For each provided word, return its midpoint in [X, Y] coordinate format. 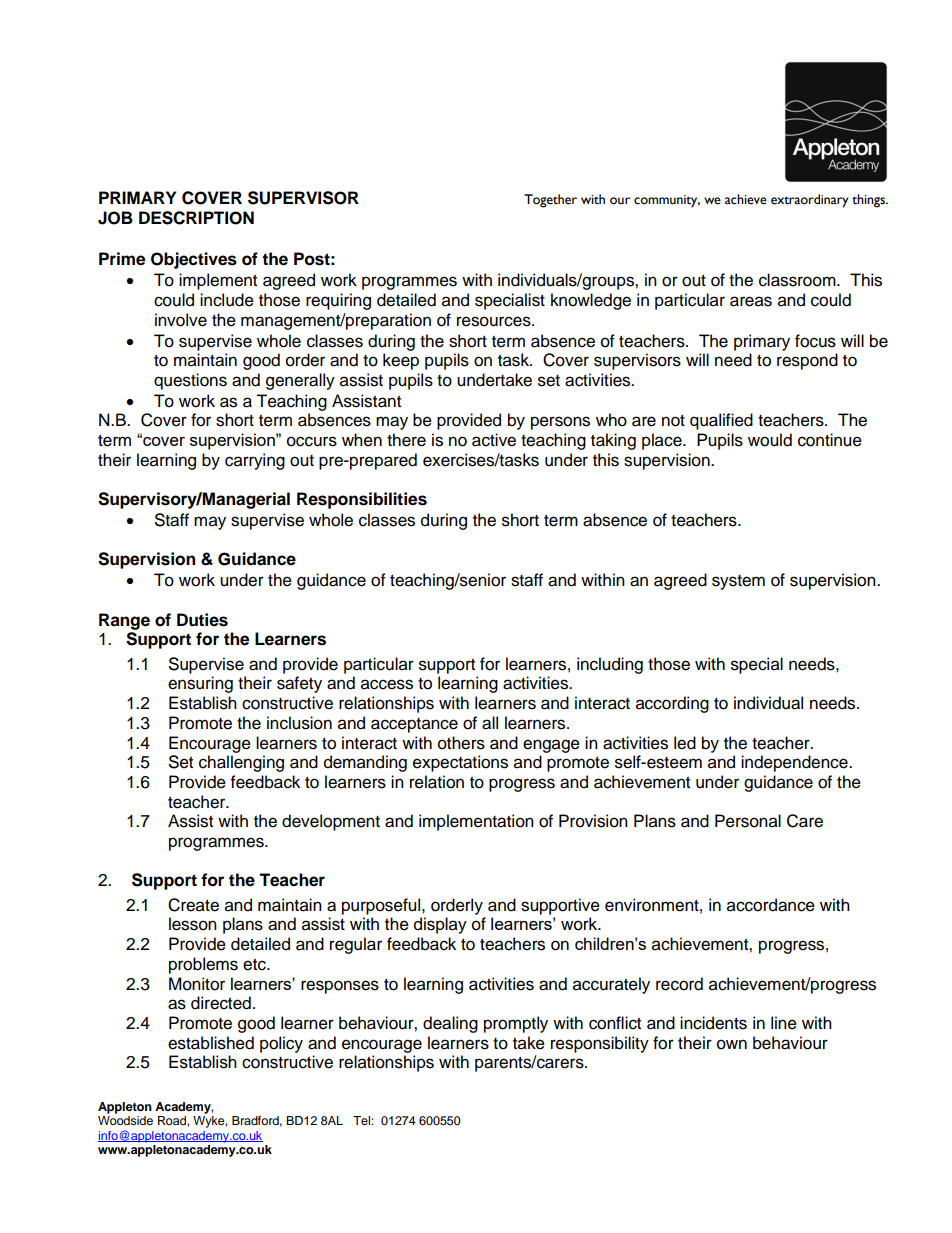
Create [193, 905]
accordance [771, 905]
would [770, 440]
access [387, 684]
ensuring [200, 684]
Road [173, 1120]
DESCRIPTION [196, 218]
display [440, 925]
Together [550, 201]
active [494, 440]
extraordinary [810, 201]
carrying [255, 461]
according [672, 704]
